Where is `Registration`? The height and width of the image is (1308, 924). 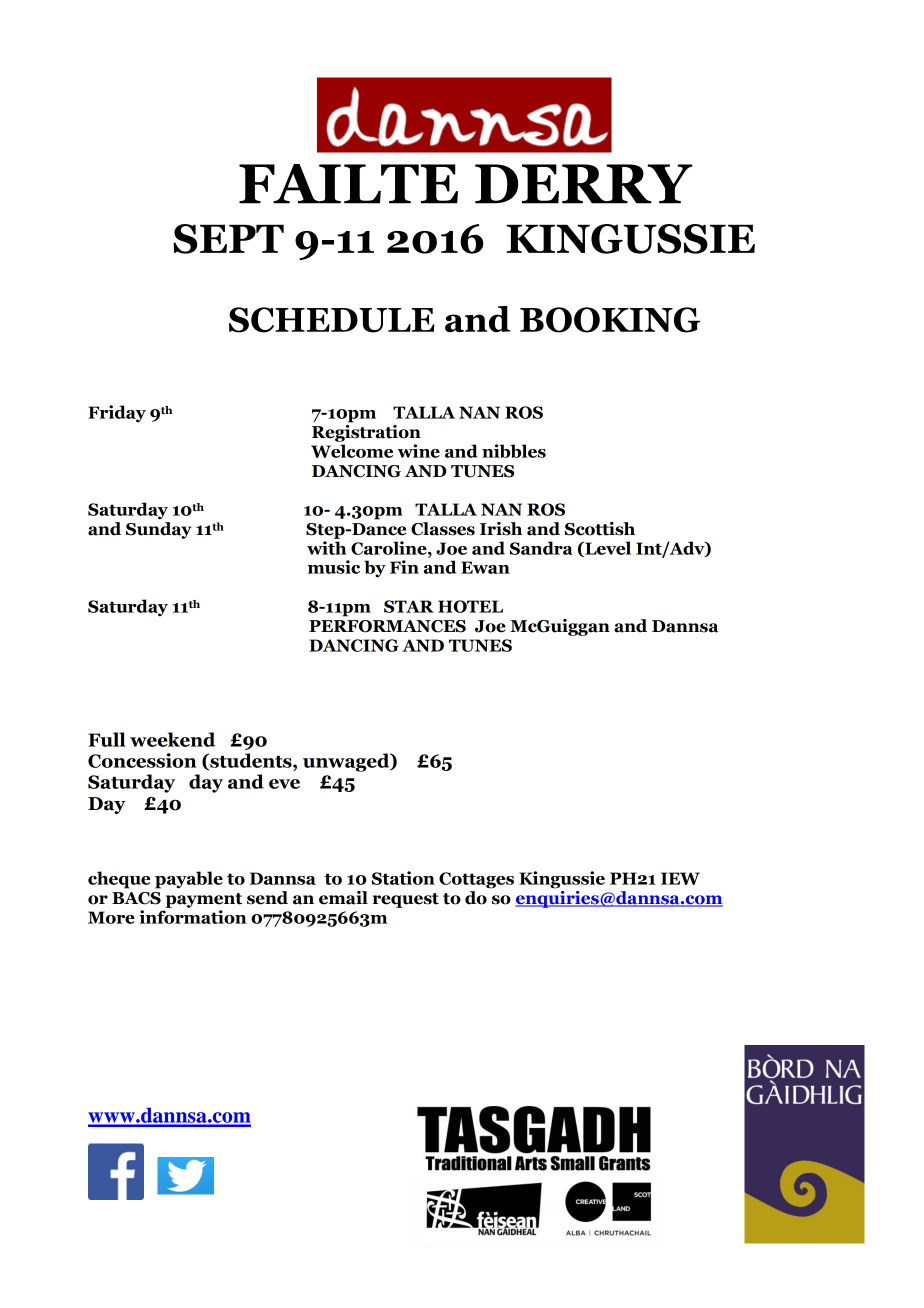 Registration is located at coordinates (366, 432).
